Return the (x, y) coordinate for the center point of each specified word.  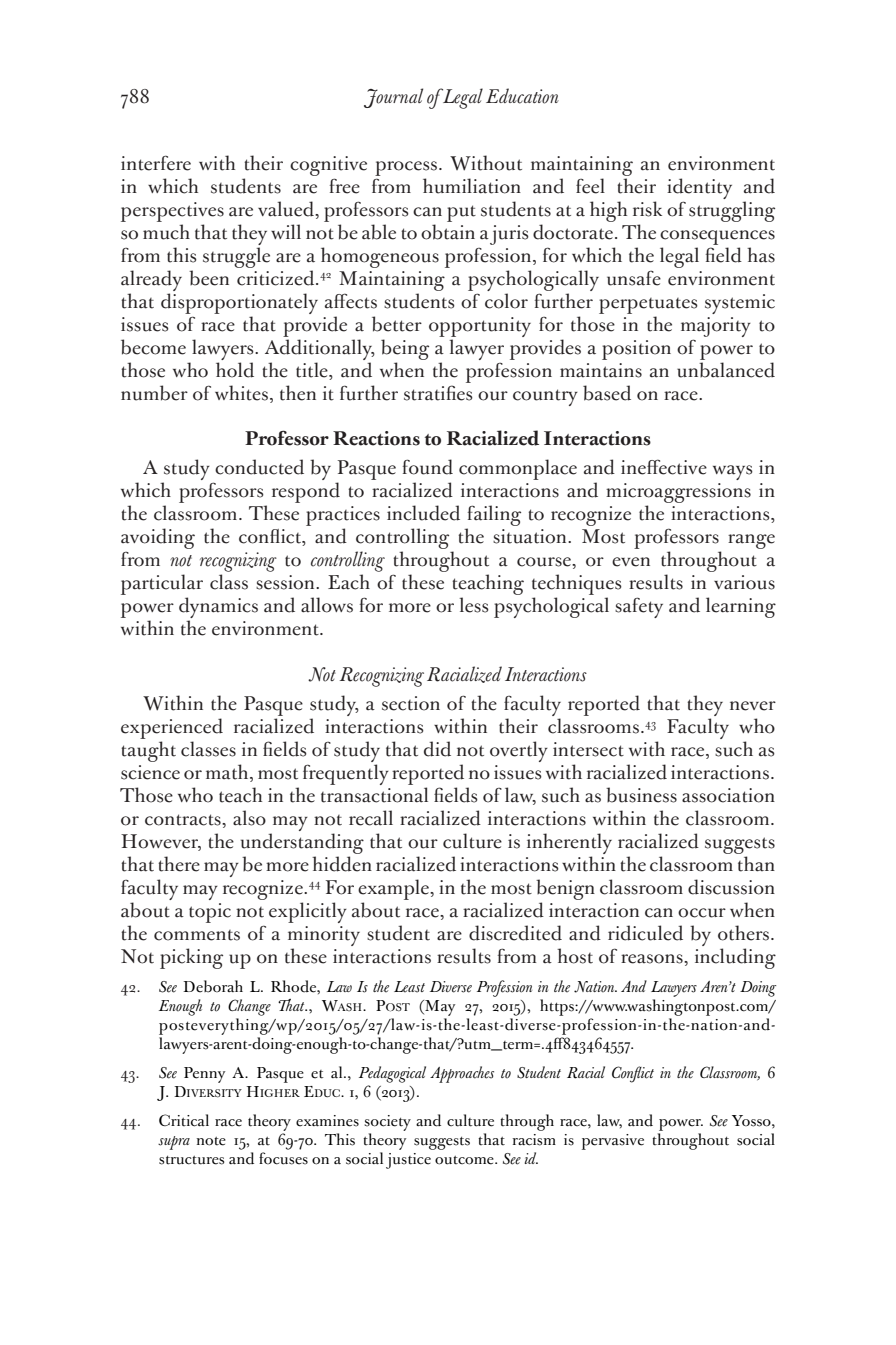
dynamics (218, 609)
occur (702, 913)
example (394, 889)
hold (235, 370)
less (474, 605)
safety (639, 607)
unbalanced (726, 370)
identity (699, 188)
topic (210, 913)
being (405, 349)
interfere (156, 163)
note (211, 1141)
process (406, 168)
